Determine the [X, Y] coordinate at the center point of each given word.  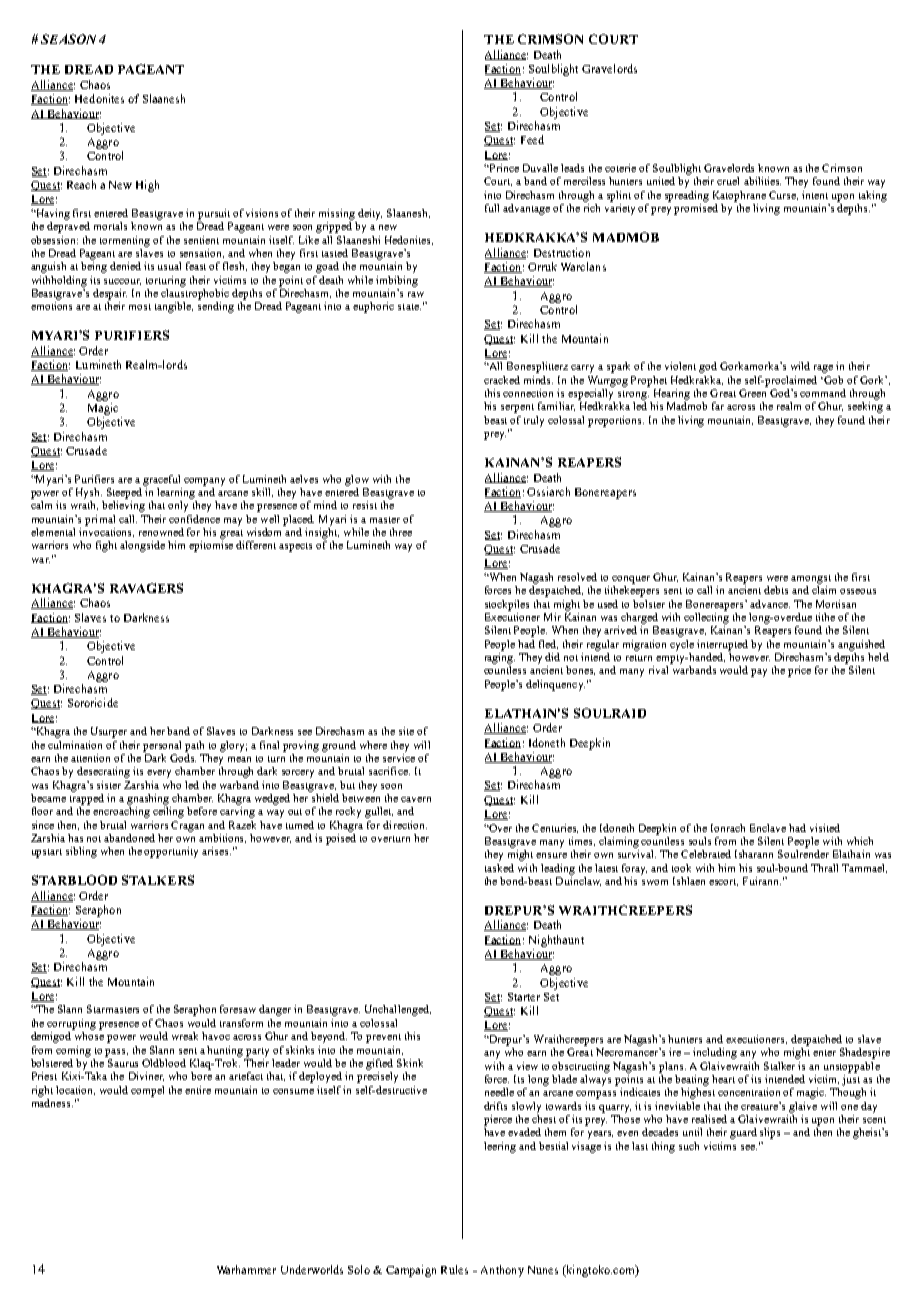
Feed [532, 139]
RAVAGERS [146, 588]
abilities [762, 181]
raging [500, 657]
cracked [502, 380]
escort [723, 882]
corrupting [71, 1024]
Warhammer [246, 1269]
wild [800, 366]
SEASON [68, 39]
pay [759, 673]
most [140, 307]
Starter [524, 997]
